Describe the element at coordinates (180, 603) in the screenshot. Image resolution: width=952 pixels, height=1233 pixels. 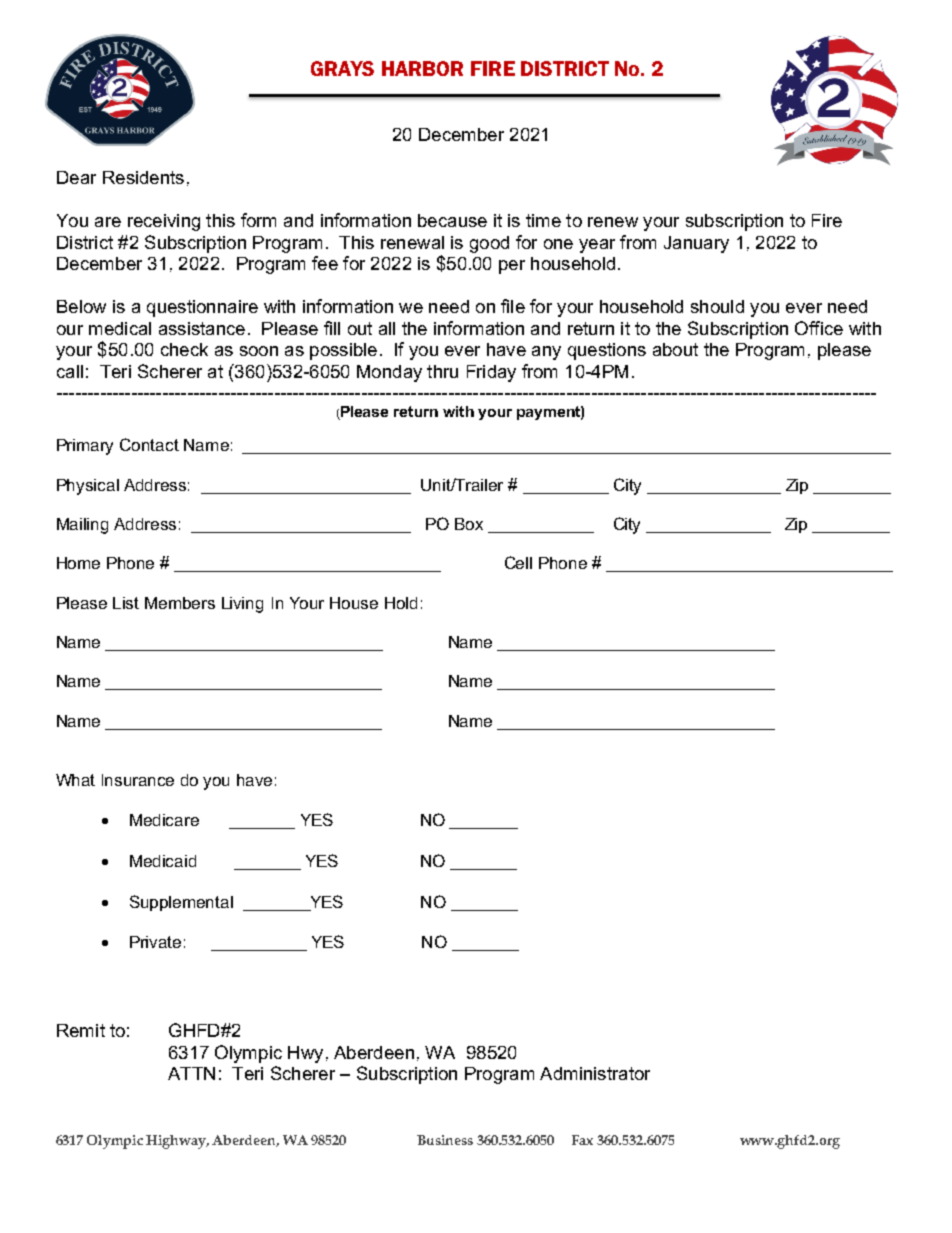
I see `Members` at that location.
